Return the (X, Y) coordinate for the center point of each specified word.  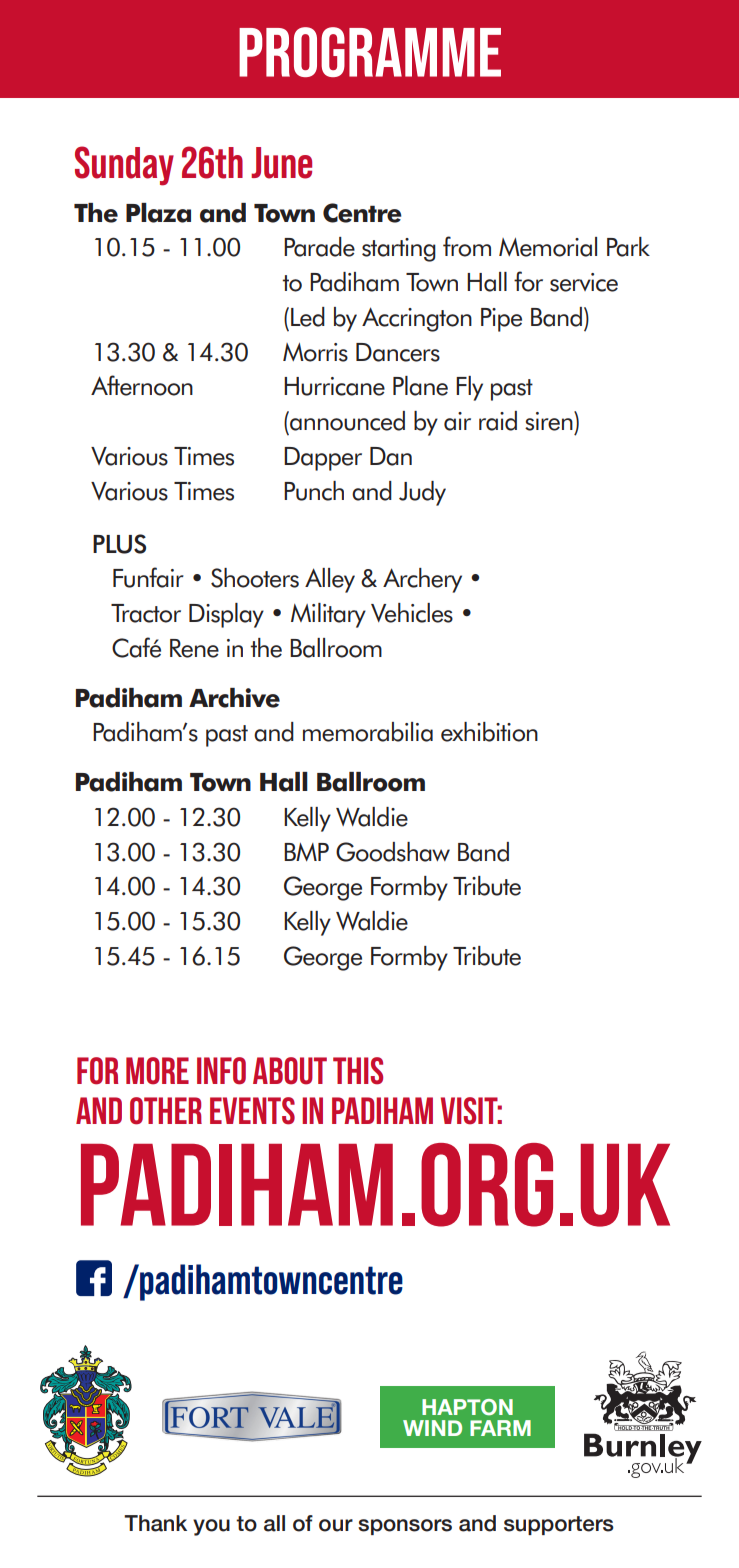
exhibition (489, 732)
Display (226, 615)
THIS (358, 1071)
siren (550, 421)
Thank (155, 1523)
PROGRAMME (370, 52)
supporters (559, 1525)
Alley (330, 580)
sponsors (405, 1527)
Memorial (548, 247)
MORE (157, 1071)
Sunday (124, 166)
